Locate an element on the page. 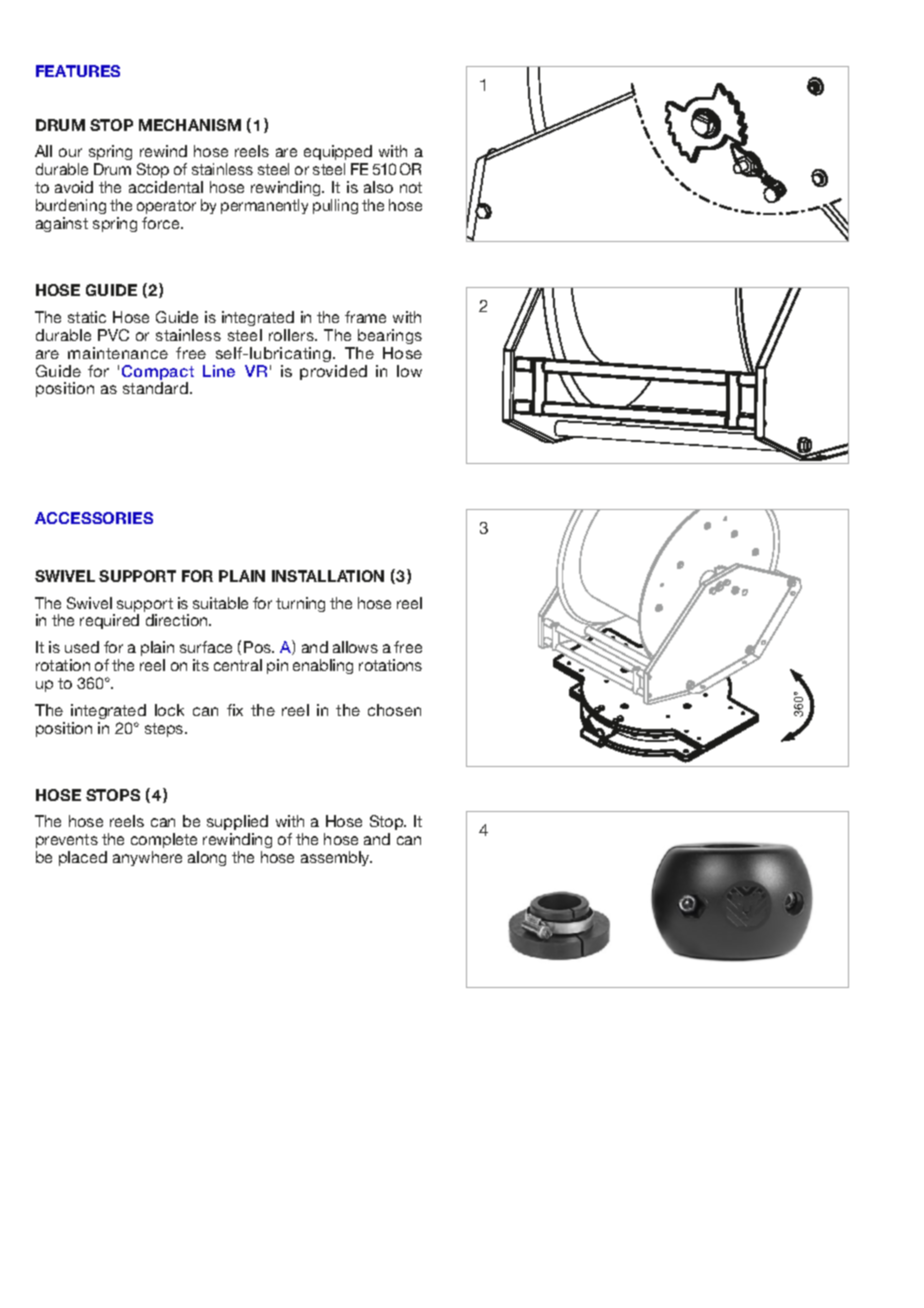 This document has width=924, height=1308. equipped is located at coordinates (338, 154).
